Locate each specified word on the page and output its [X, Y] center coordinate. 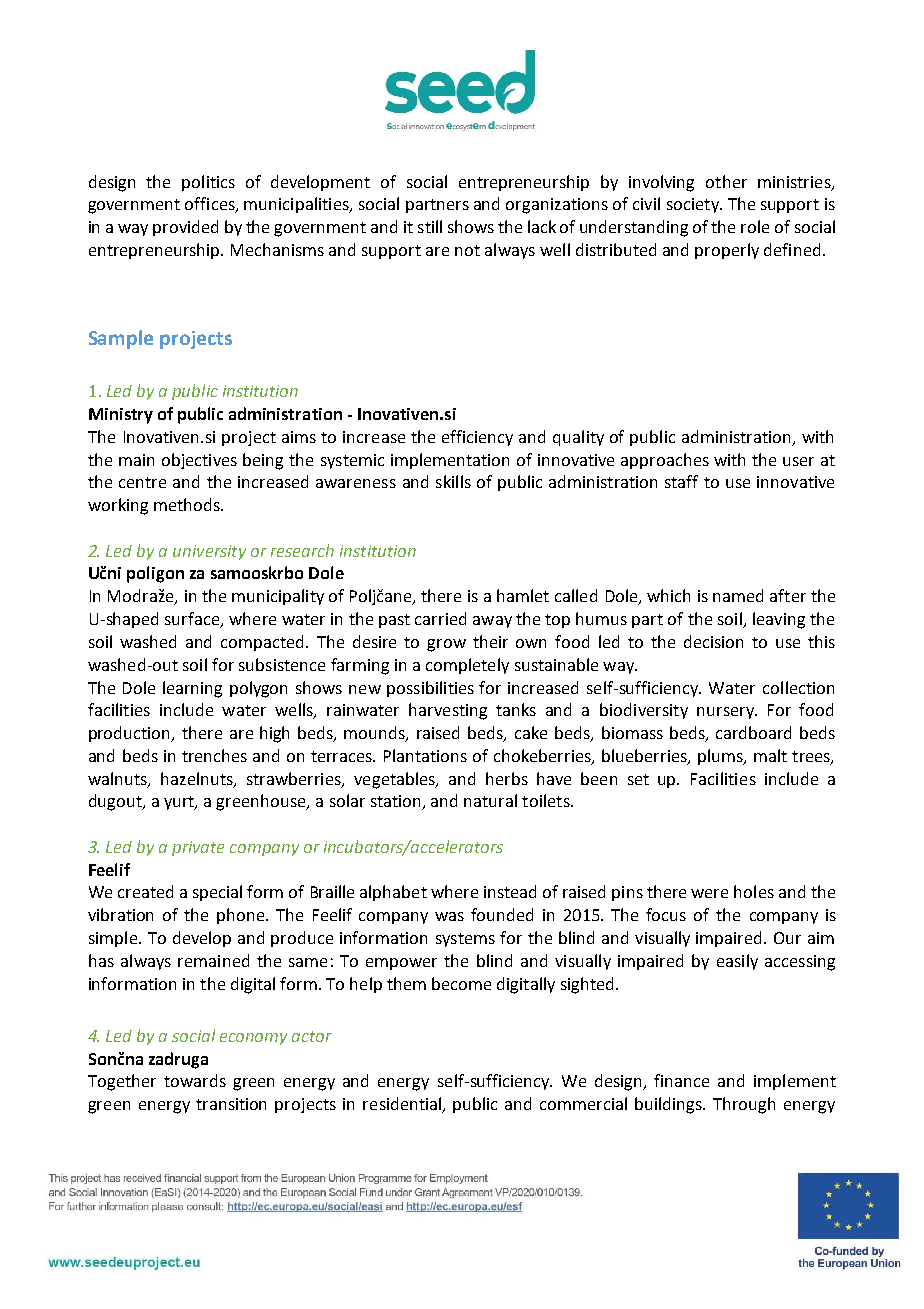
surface [193, 620]
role [755, 226]
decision [713, 641]
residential [403, 1105]
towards [195, 1080]
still [430, 226]
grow [446, 645]
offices [211, 205]
